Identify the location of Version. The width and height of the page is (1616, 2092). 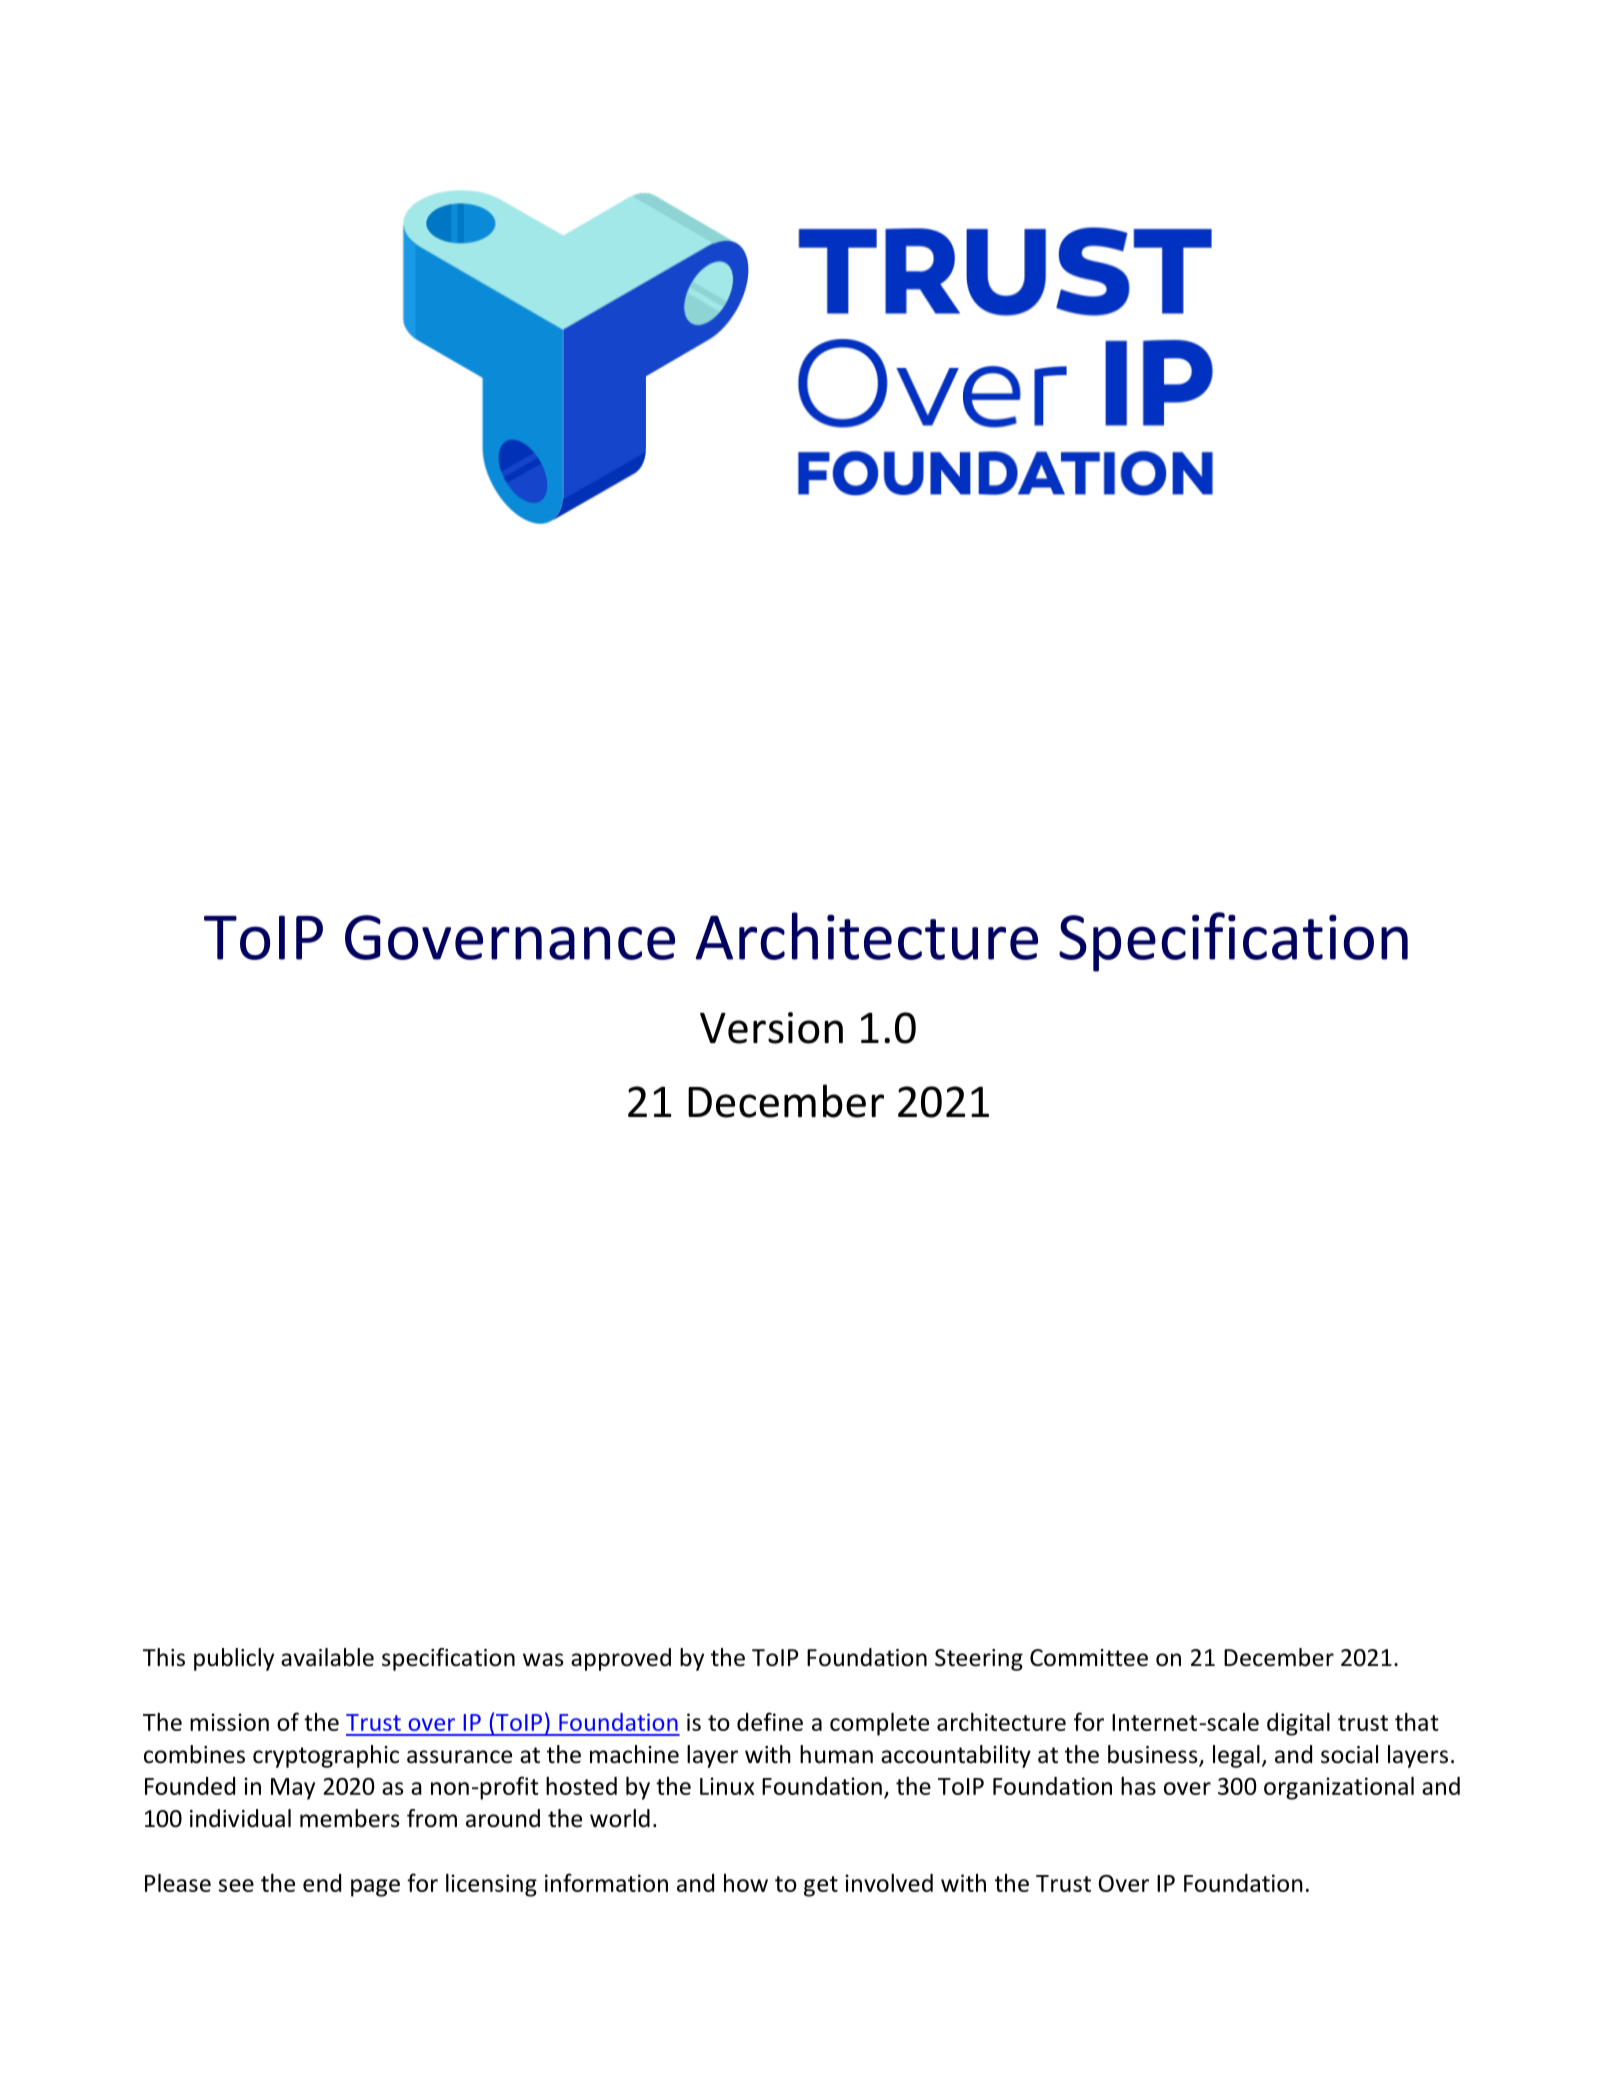
(771, 1028).
